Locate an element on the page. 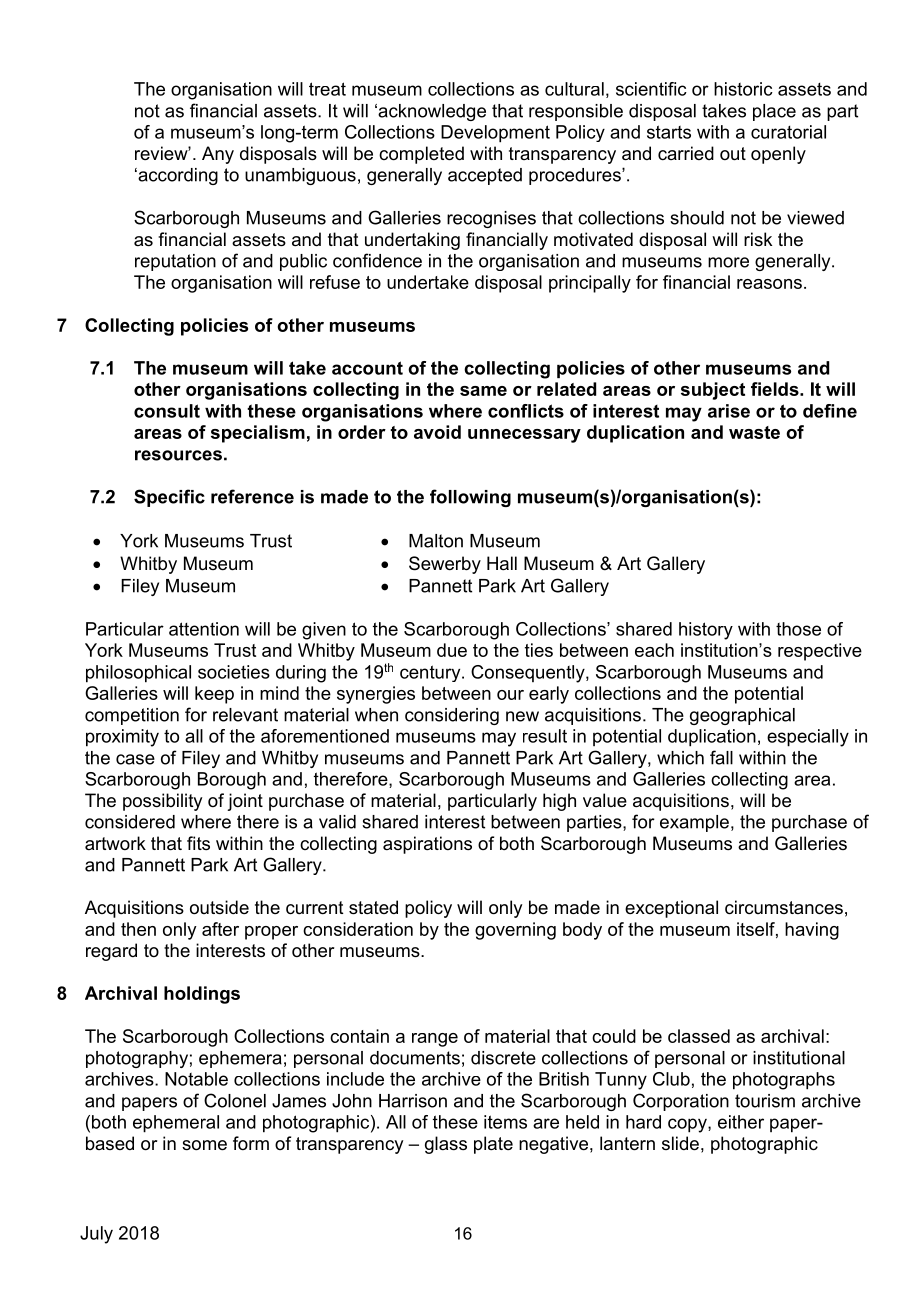  some is located at coordinates (204, 1145).
